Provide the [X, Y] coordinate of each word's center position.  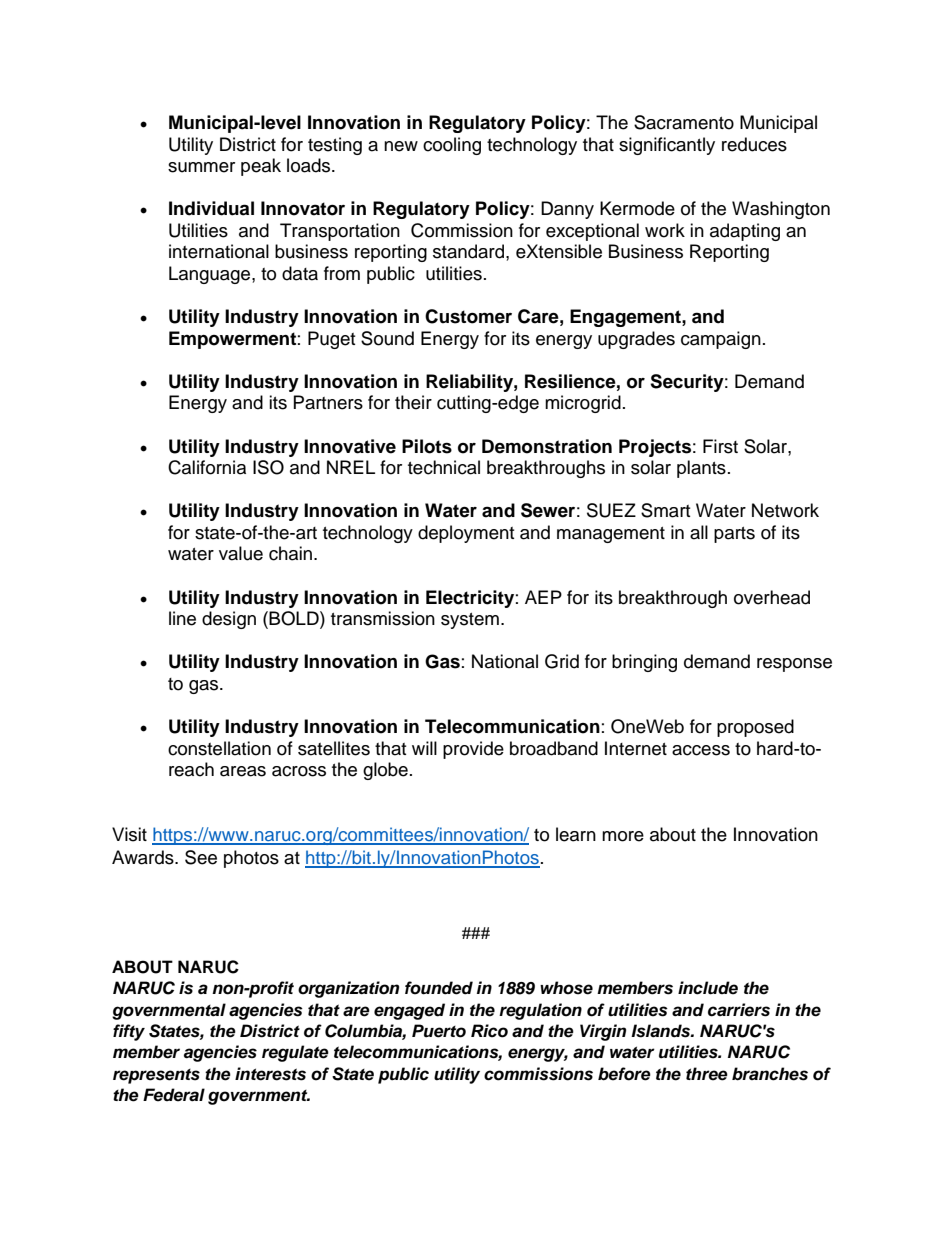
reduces [754, 144]
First [720, 446]
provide [473, 750]
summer [201, 167]
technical [444, 467]
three [707, 1074]
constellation [219, 748]
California [207, 467]
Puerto [439, 1031]
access [701, 750]
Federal [174, 1095]
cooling [452, 146]
